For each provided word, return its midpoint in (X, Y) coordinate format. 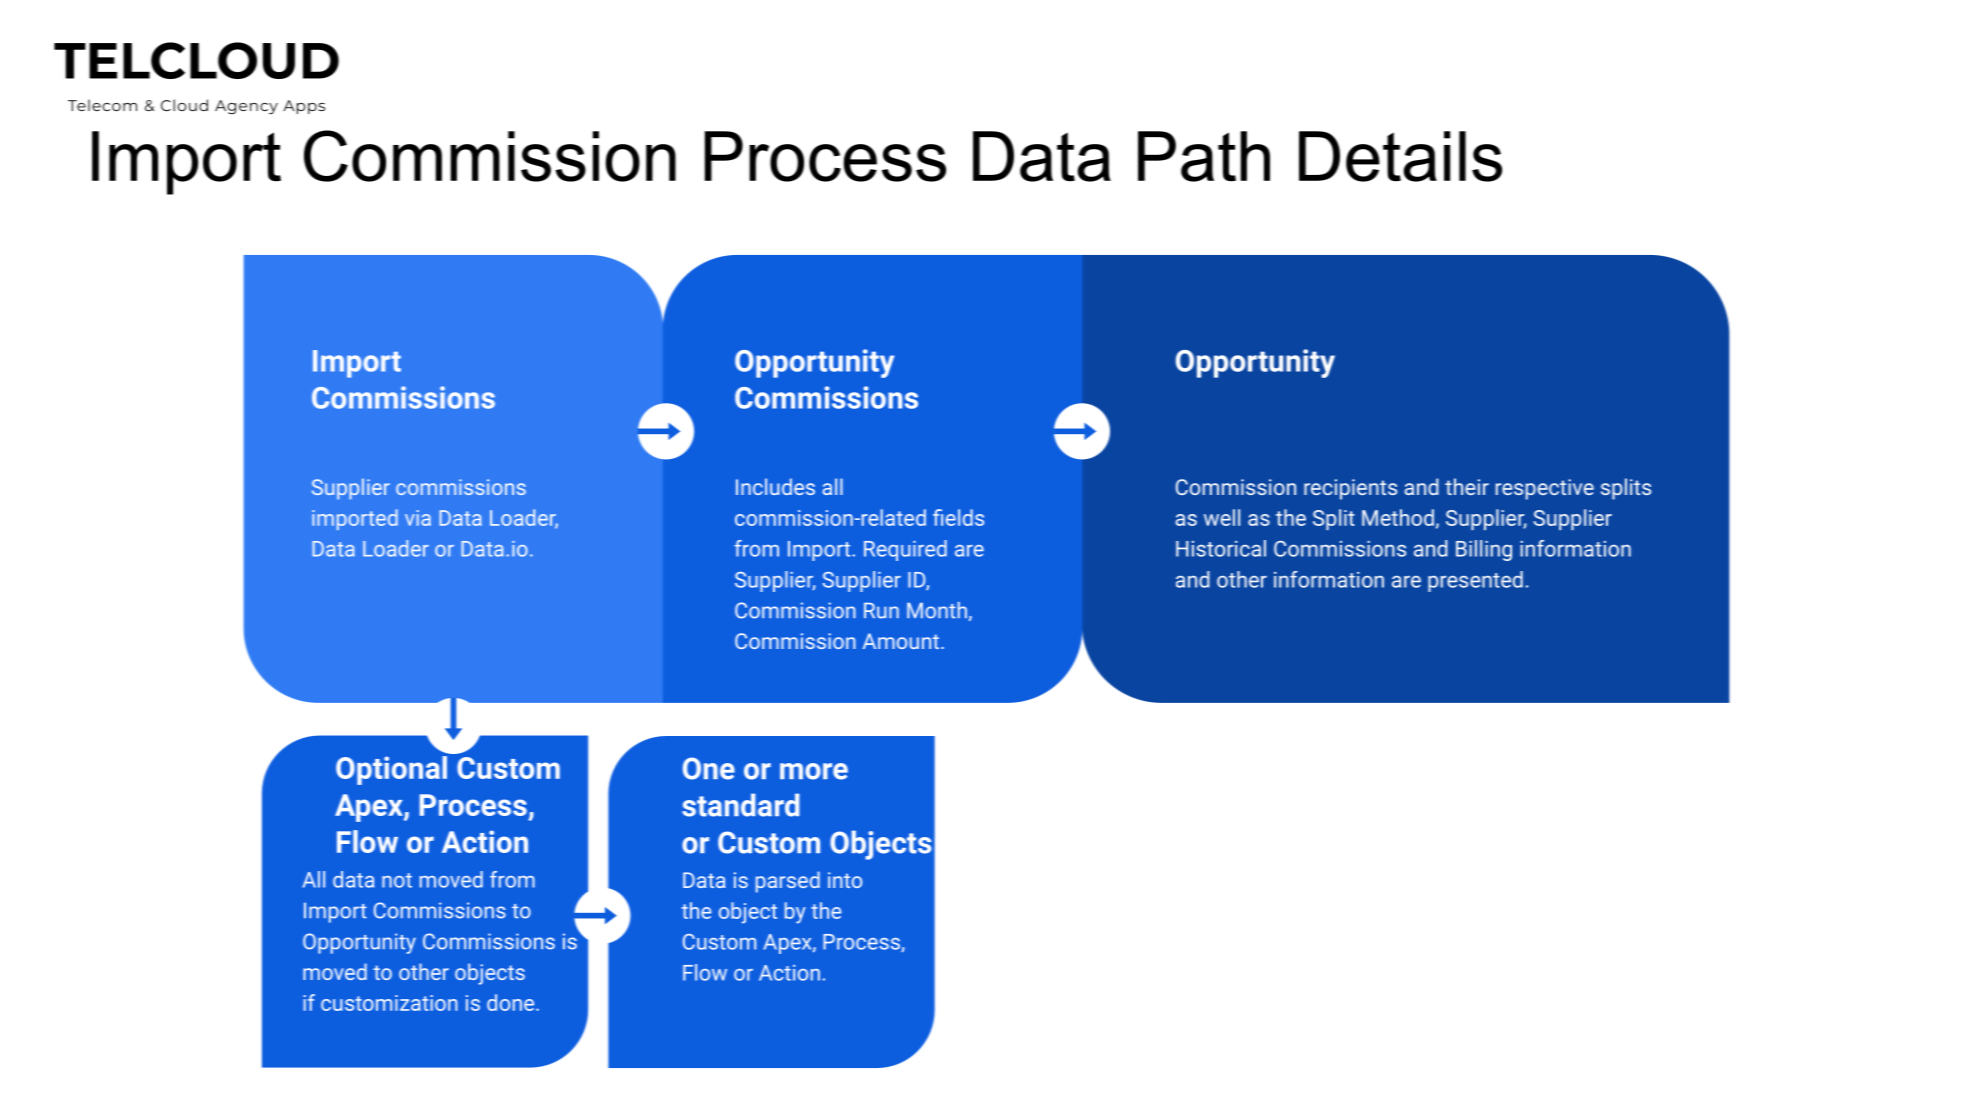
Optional (392, 769)
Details (1400, 156)
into (845, 880)
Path (1204, 156)
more (814, 771)
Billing (1484, 550)
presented (1475, 581)
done (512, 1002)
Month (937, 610)
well (1222, 517)
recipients (1350, 489)
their (1467, 486)
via (418, 518)
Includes (775, 486)
